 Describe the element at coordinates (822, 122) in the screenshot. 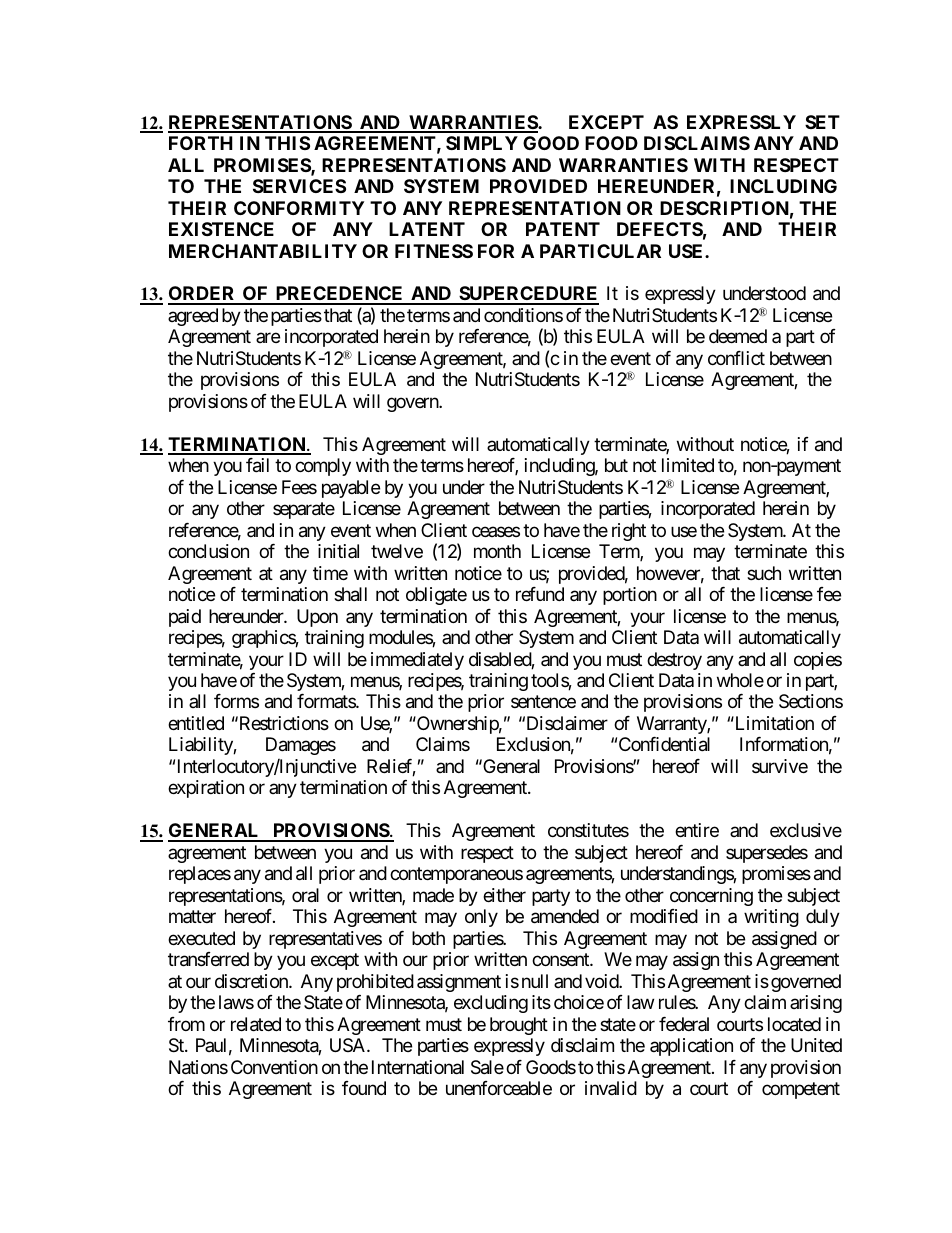

I see `SET` at that location.
